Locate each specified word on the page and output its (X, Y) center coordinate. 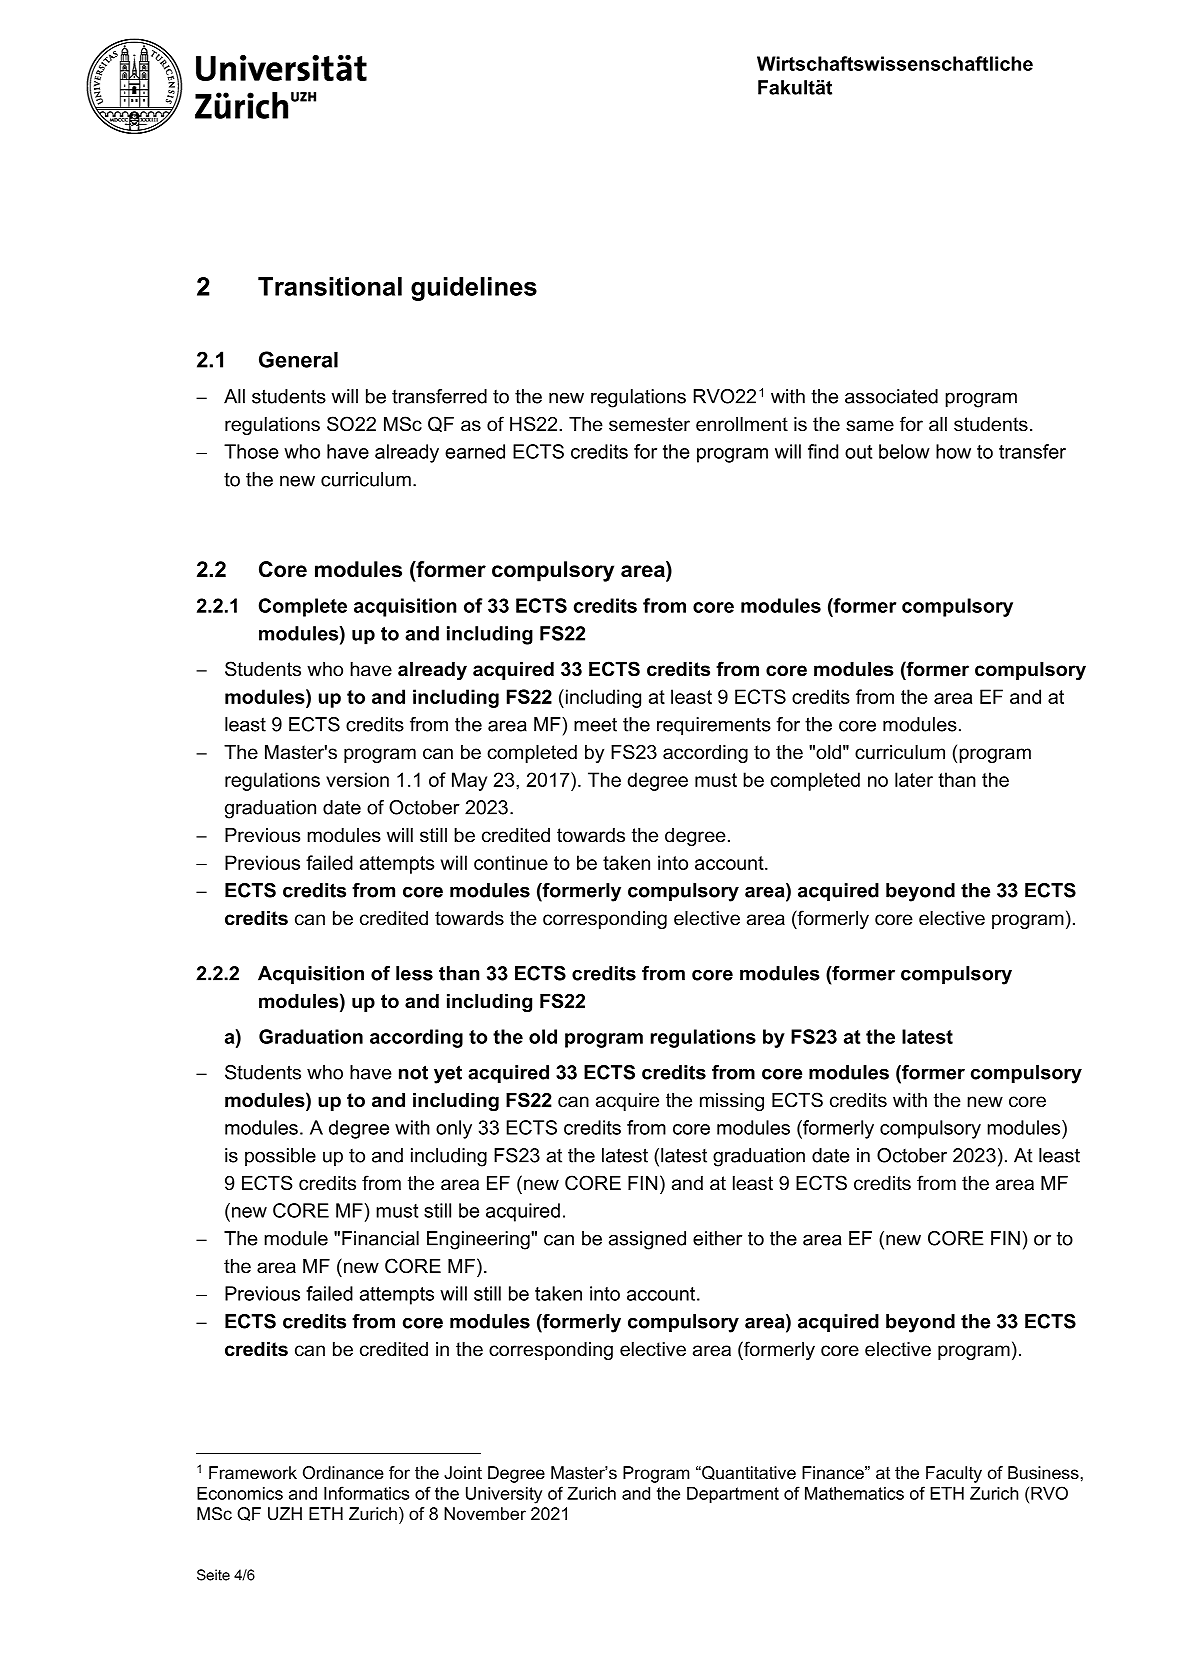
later (914, 779)
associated (891, 396)
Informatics (366, 1493)
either (717, 1238)
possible (280, 1157)
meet (595, 725)
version (357, 779)
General (298, 359)
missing (732, 1102)
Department (733, 1495)
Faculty (954, 1474)
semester (649, 424)
